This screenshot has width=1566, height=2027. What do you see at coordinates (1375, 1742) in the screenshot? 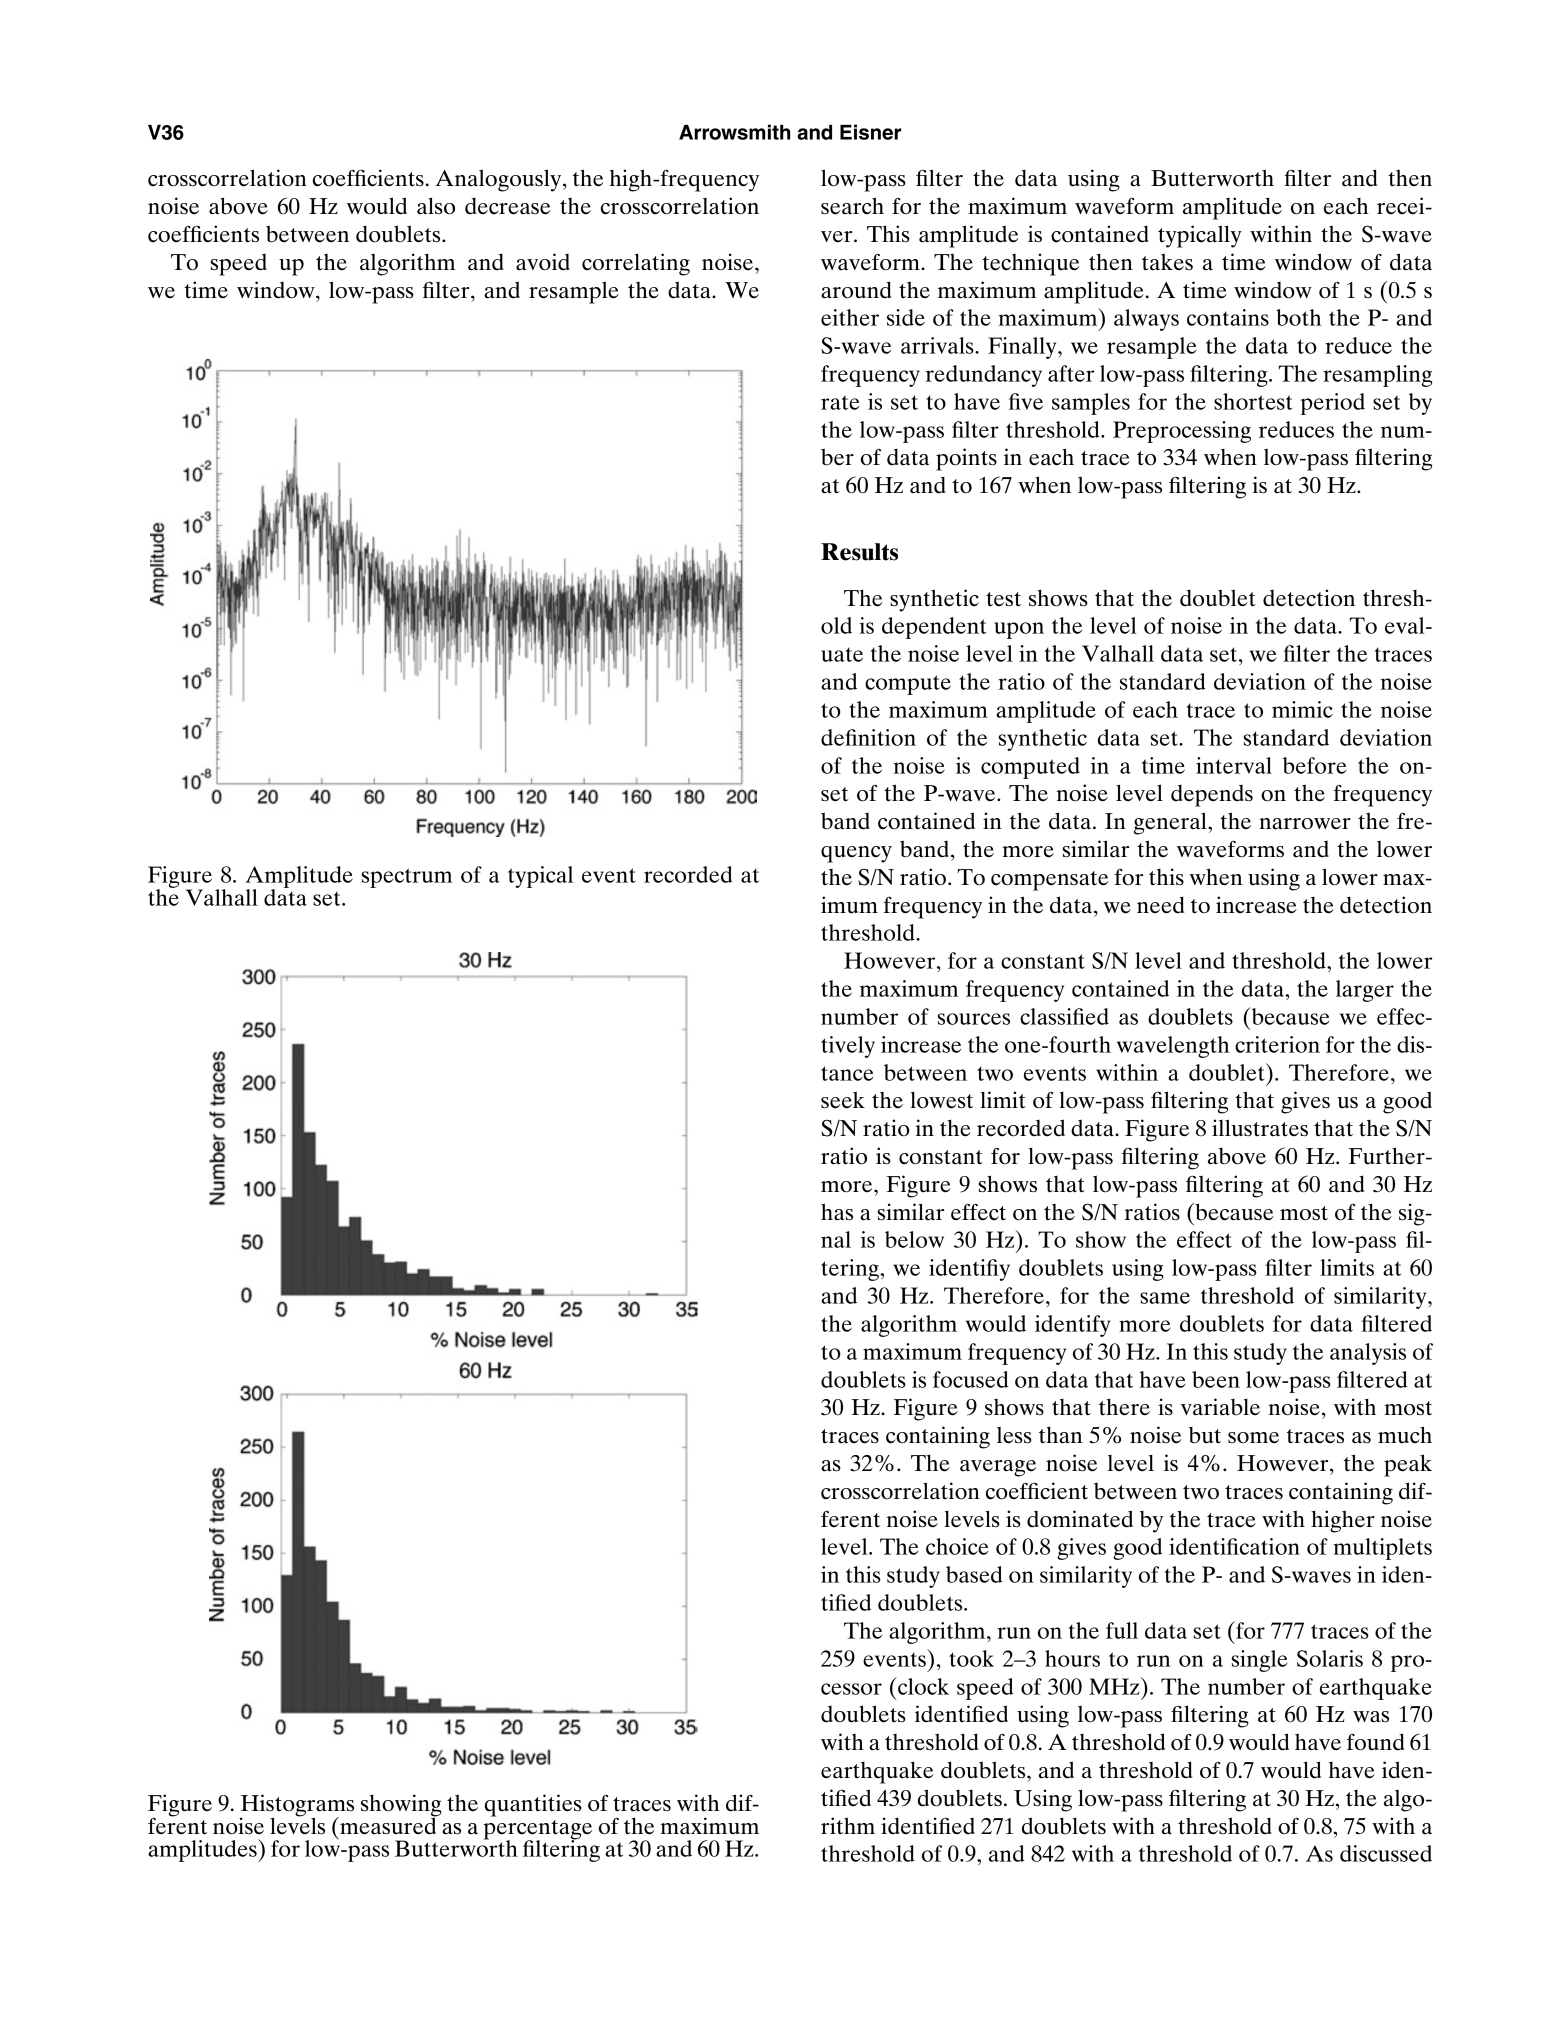
I see `found` at bounding box center [1375, 1742].
